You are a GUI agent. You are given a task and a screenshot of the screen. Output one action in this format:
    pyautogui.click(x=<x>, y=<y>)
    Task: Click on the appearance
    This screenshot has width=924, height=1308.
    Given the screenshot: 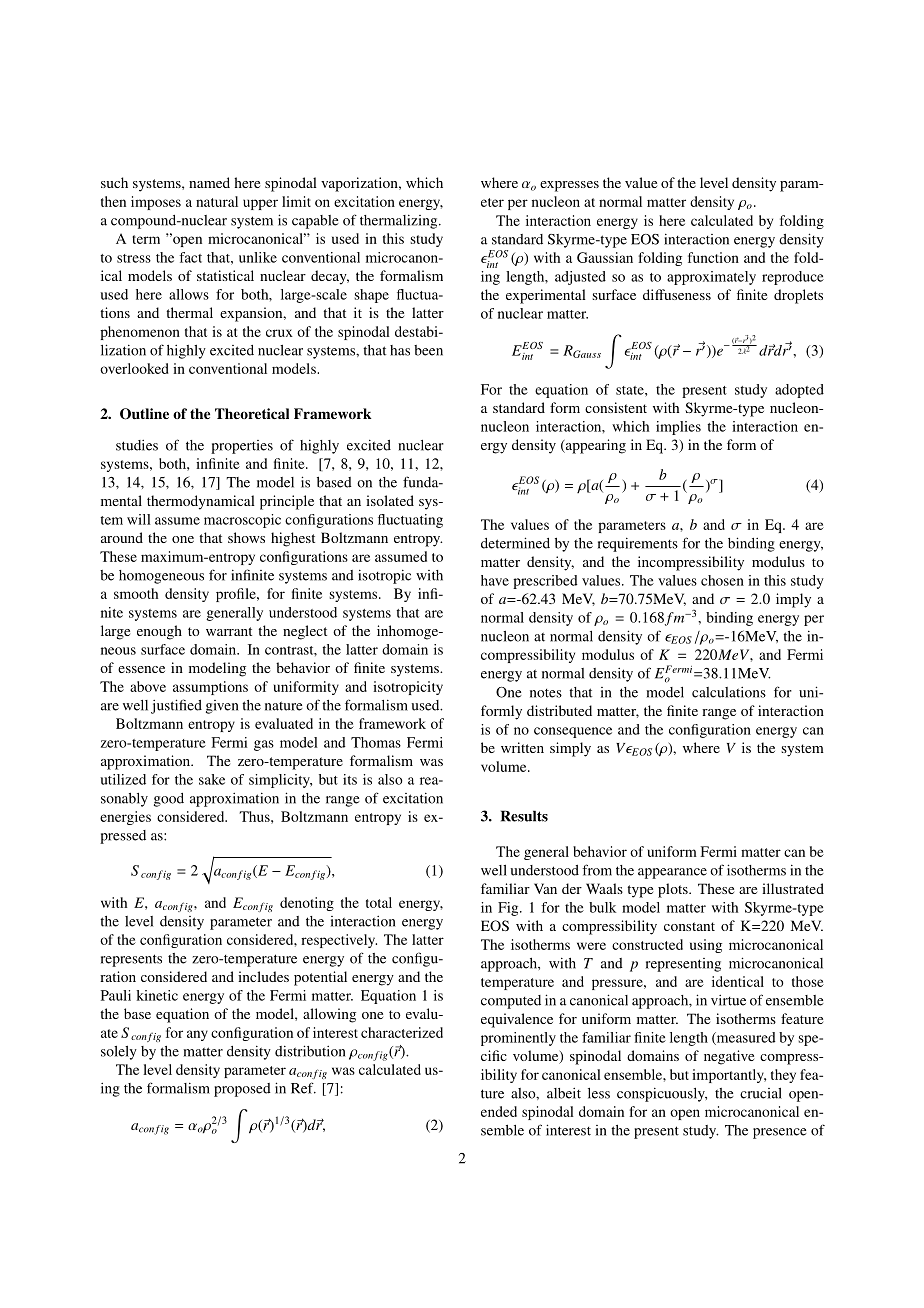 What is the action you would take?
    pyautogui.click(x=672, y=873)
